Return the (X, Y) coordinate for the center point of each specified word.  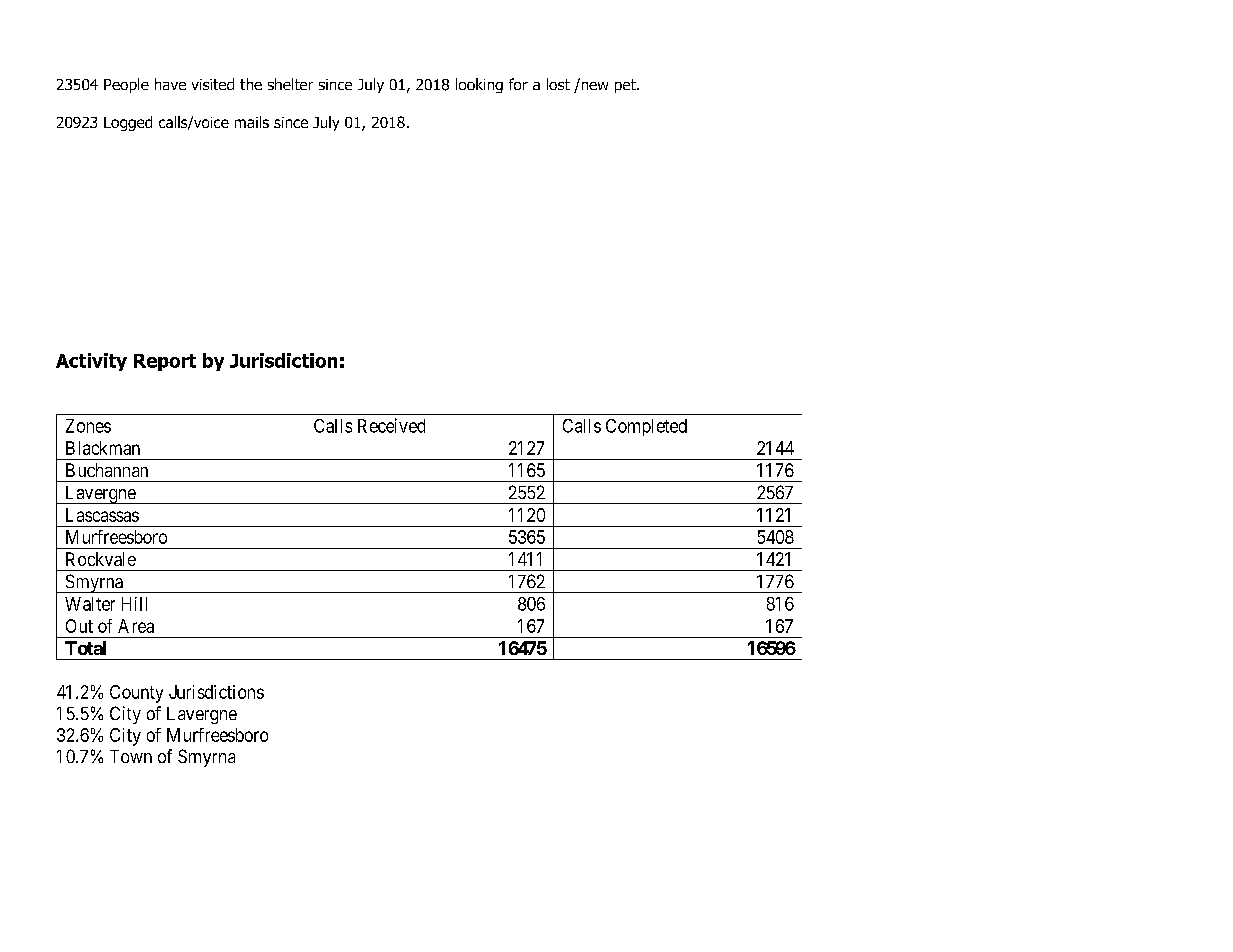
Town (131, 756)
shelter (290, 84)
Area (136, 626)
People (126, 85)
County (136, 694)
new (593, 84)
